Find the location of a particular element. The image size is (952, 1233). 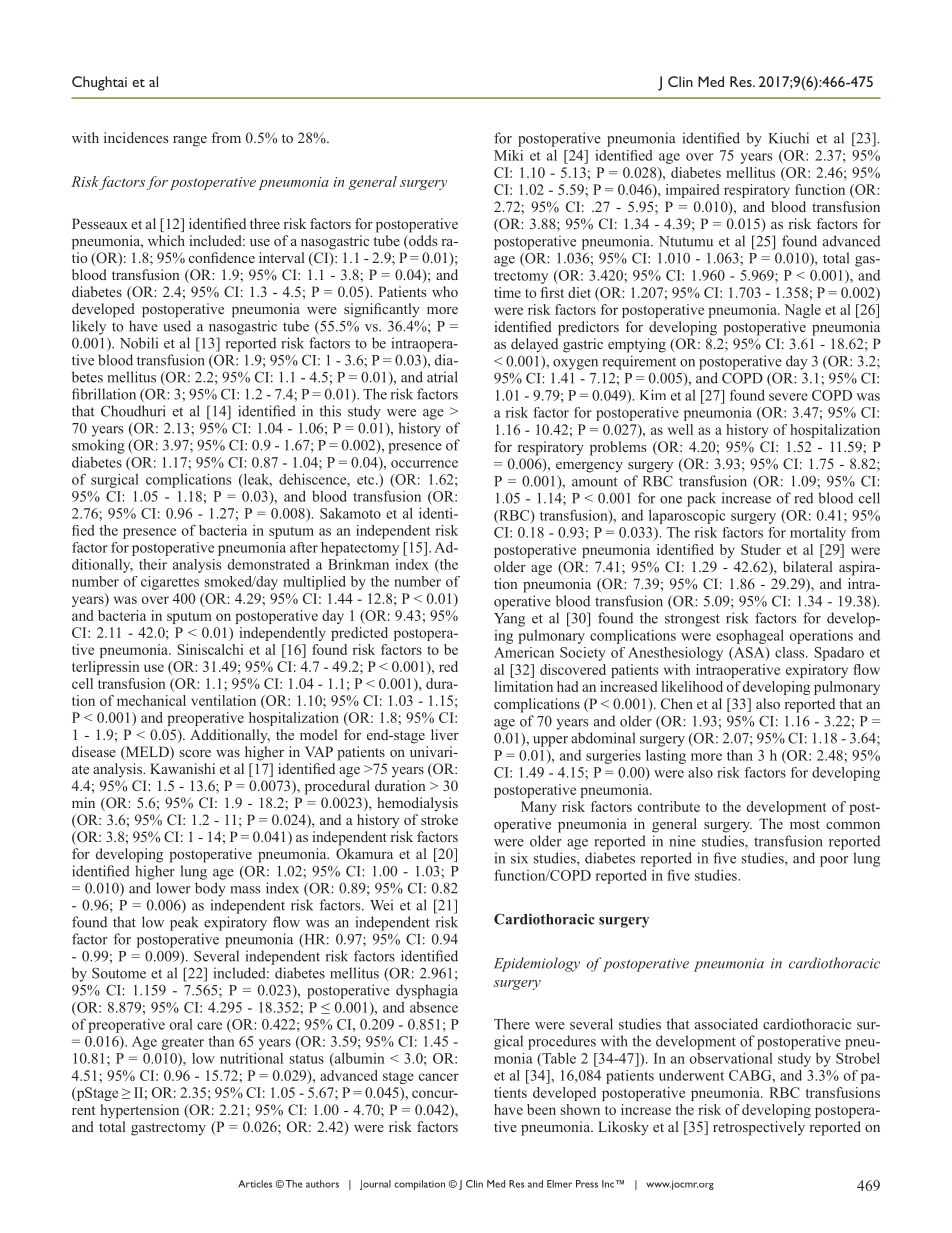

mechanical is located at coordinates (151, 700).
